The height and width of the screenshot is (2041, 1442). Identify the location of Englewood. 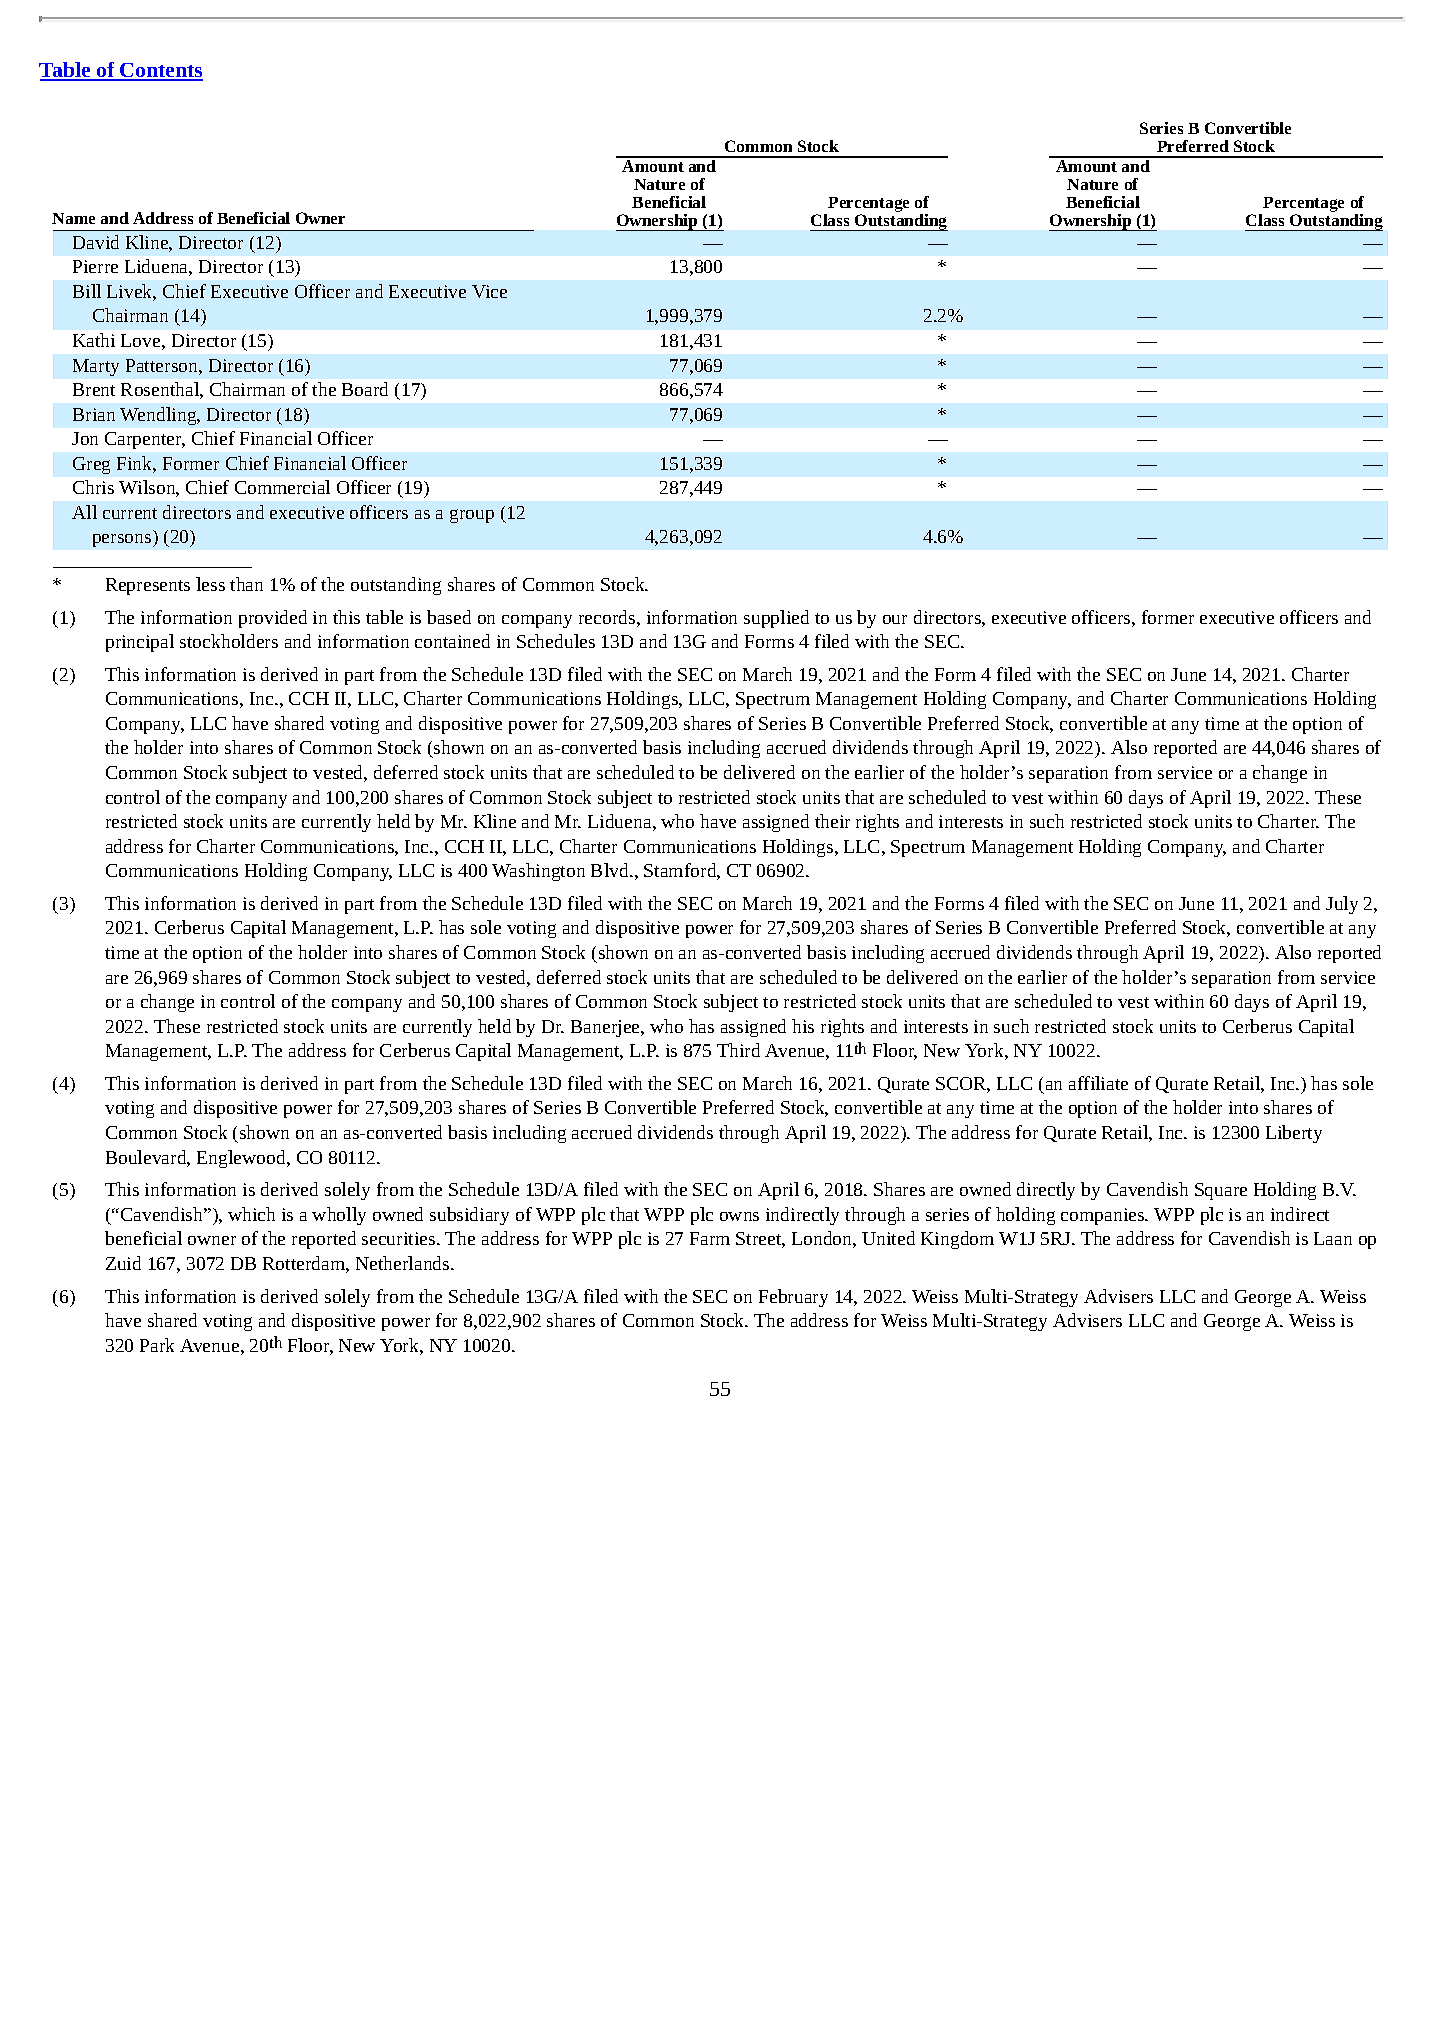
(242, 1159).
